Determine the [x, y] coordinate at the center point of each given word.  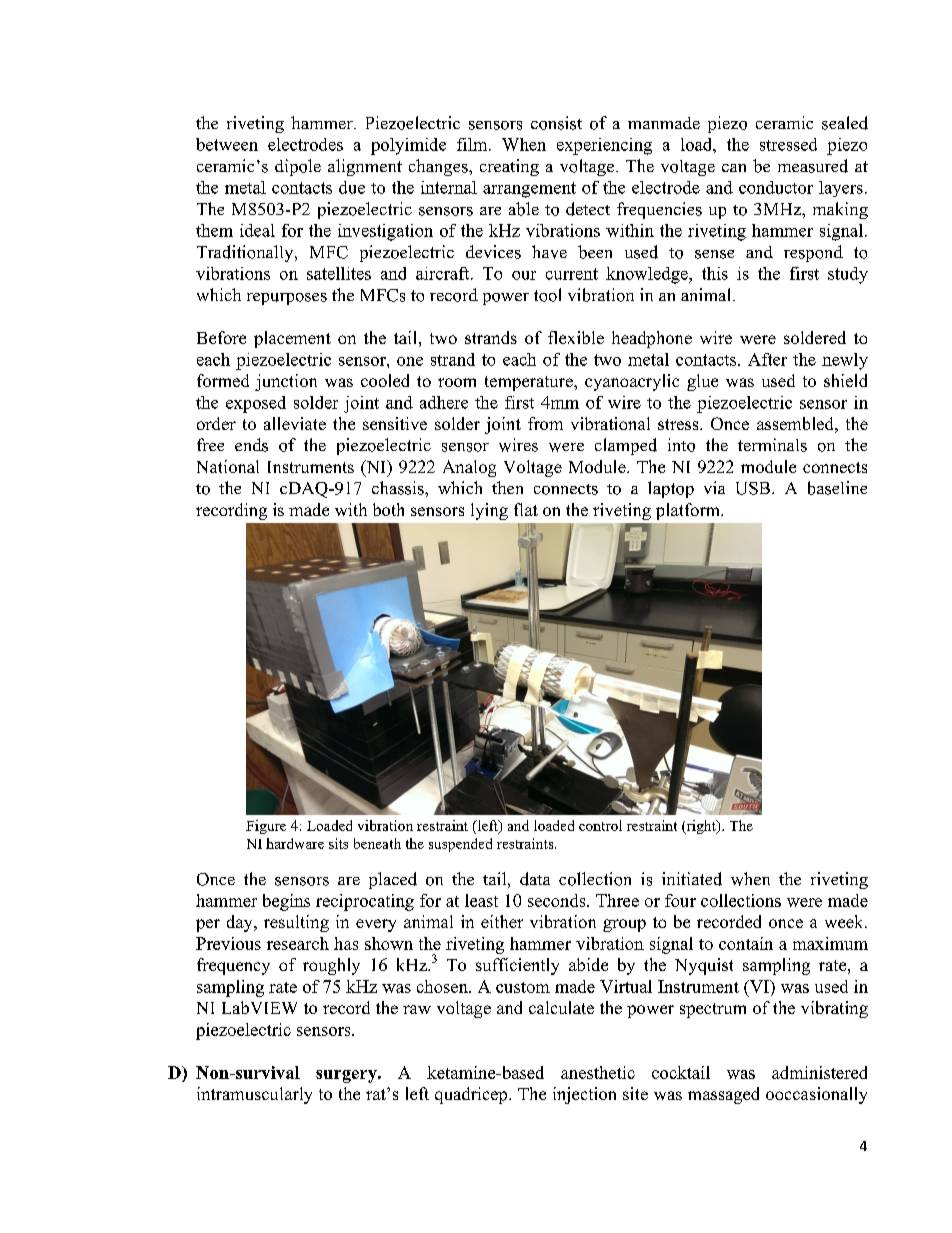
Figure [266, 827]
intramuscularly [254, 1095]
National [228, 466]
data [535, 879]
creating [509, 167]
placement [292, 339]
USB [753, 488]
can [734, 168]
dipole [298, 167]
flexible [576, 337]
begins [286, 902]
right [701, 827]
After [767, 359]
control [600, 825]
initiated [692, 879]
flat [526, 509]
